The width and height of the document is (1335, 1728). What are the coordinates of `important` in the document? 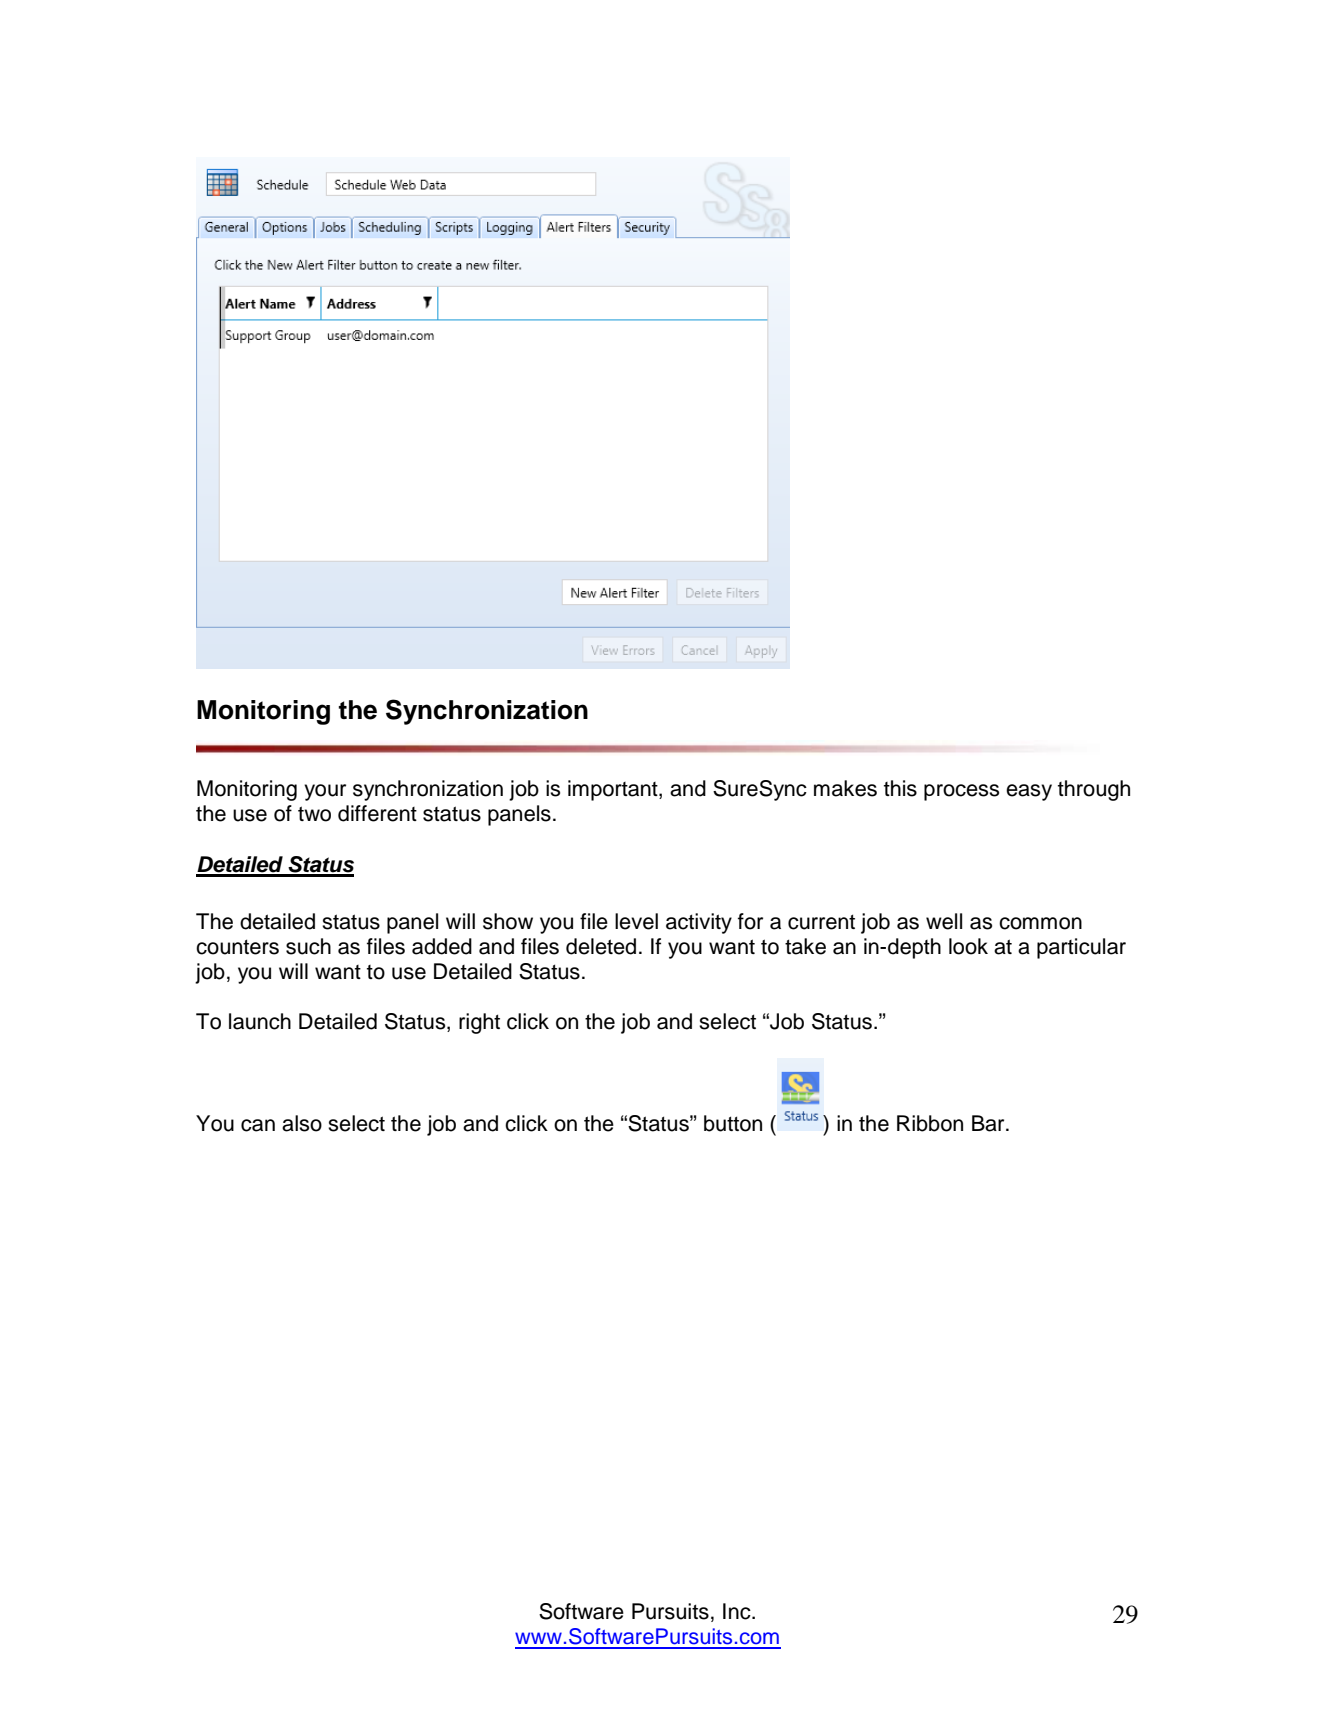 It's located at (614, 790).
